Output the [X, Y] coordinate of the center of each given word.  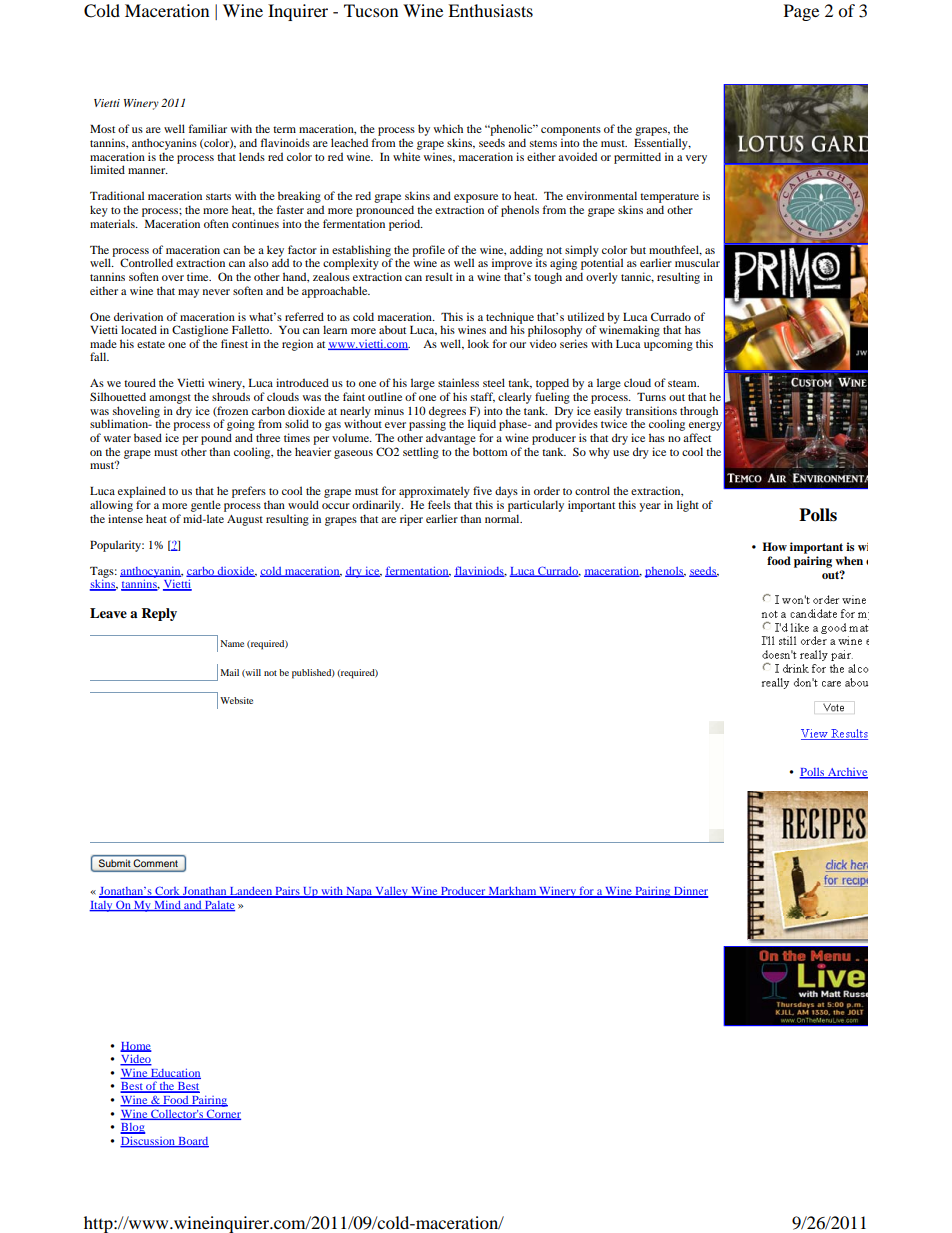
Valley [391, 892]
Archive [847, 773]
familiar [208, 128]
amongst [170, 399]
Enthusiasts [490, 10]
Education [175, 1073]
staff [483, 397]
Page [801, 12]
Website [236, 700]
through [699, 412]
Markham [512, 892]
